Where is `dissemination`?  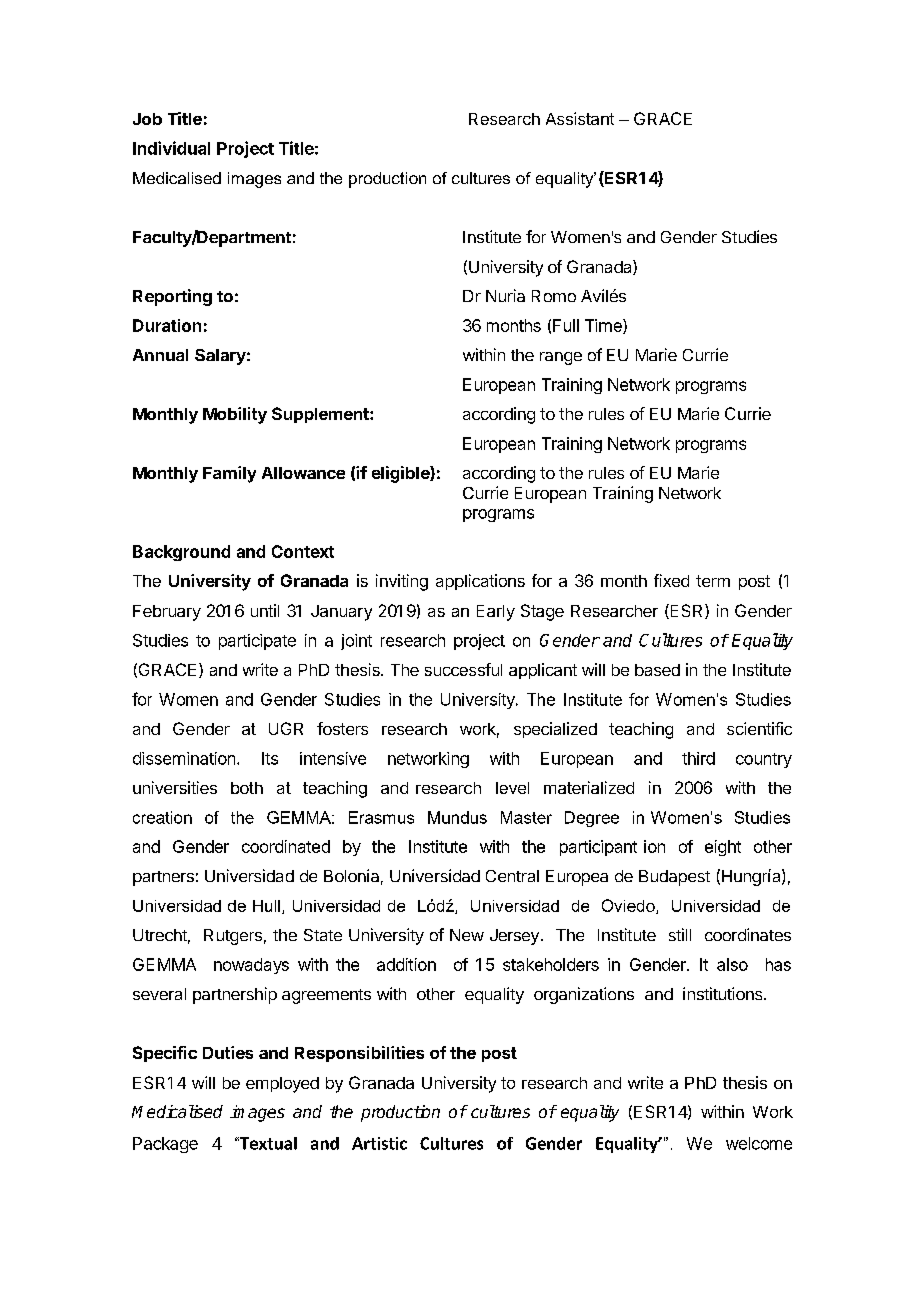 dissemination is located at coordinates (184, 758).
